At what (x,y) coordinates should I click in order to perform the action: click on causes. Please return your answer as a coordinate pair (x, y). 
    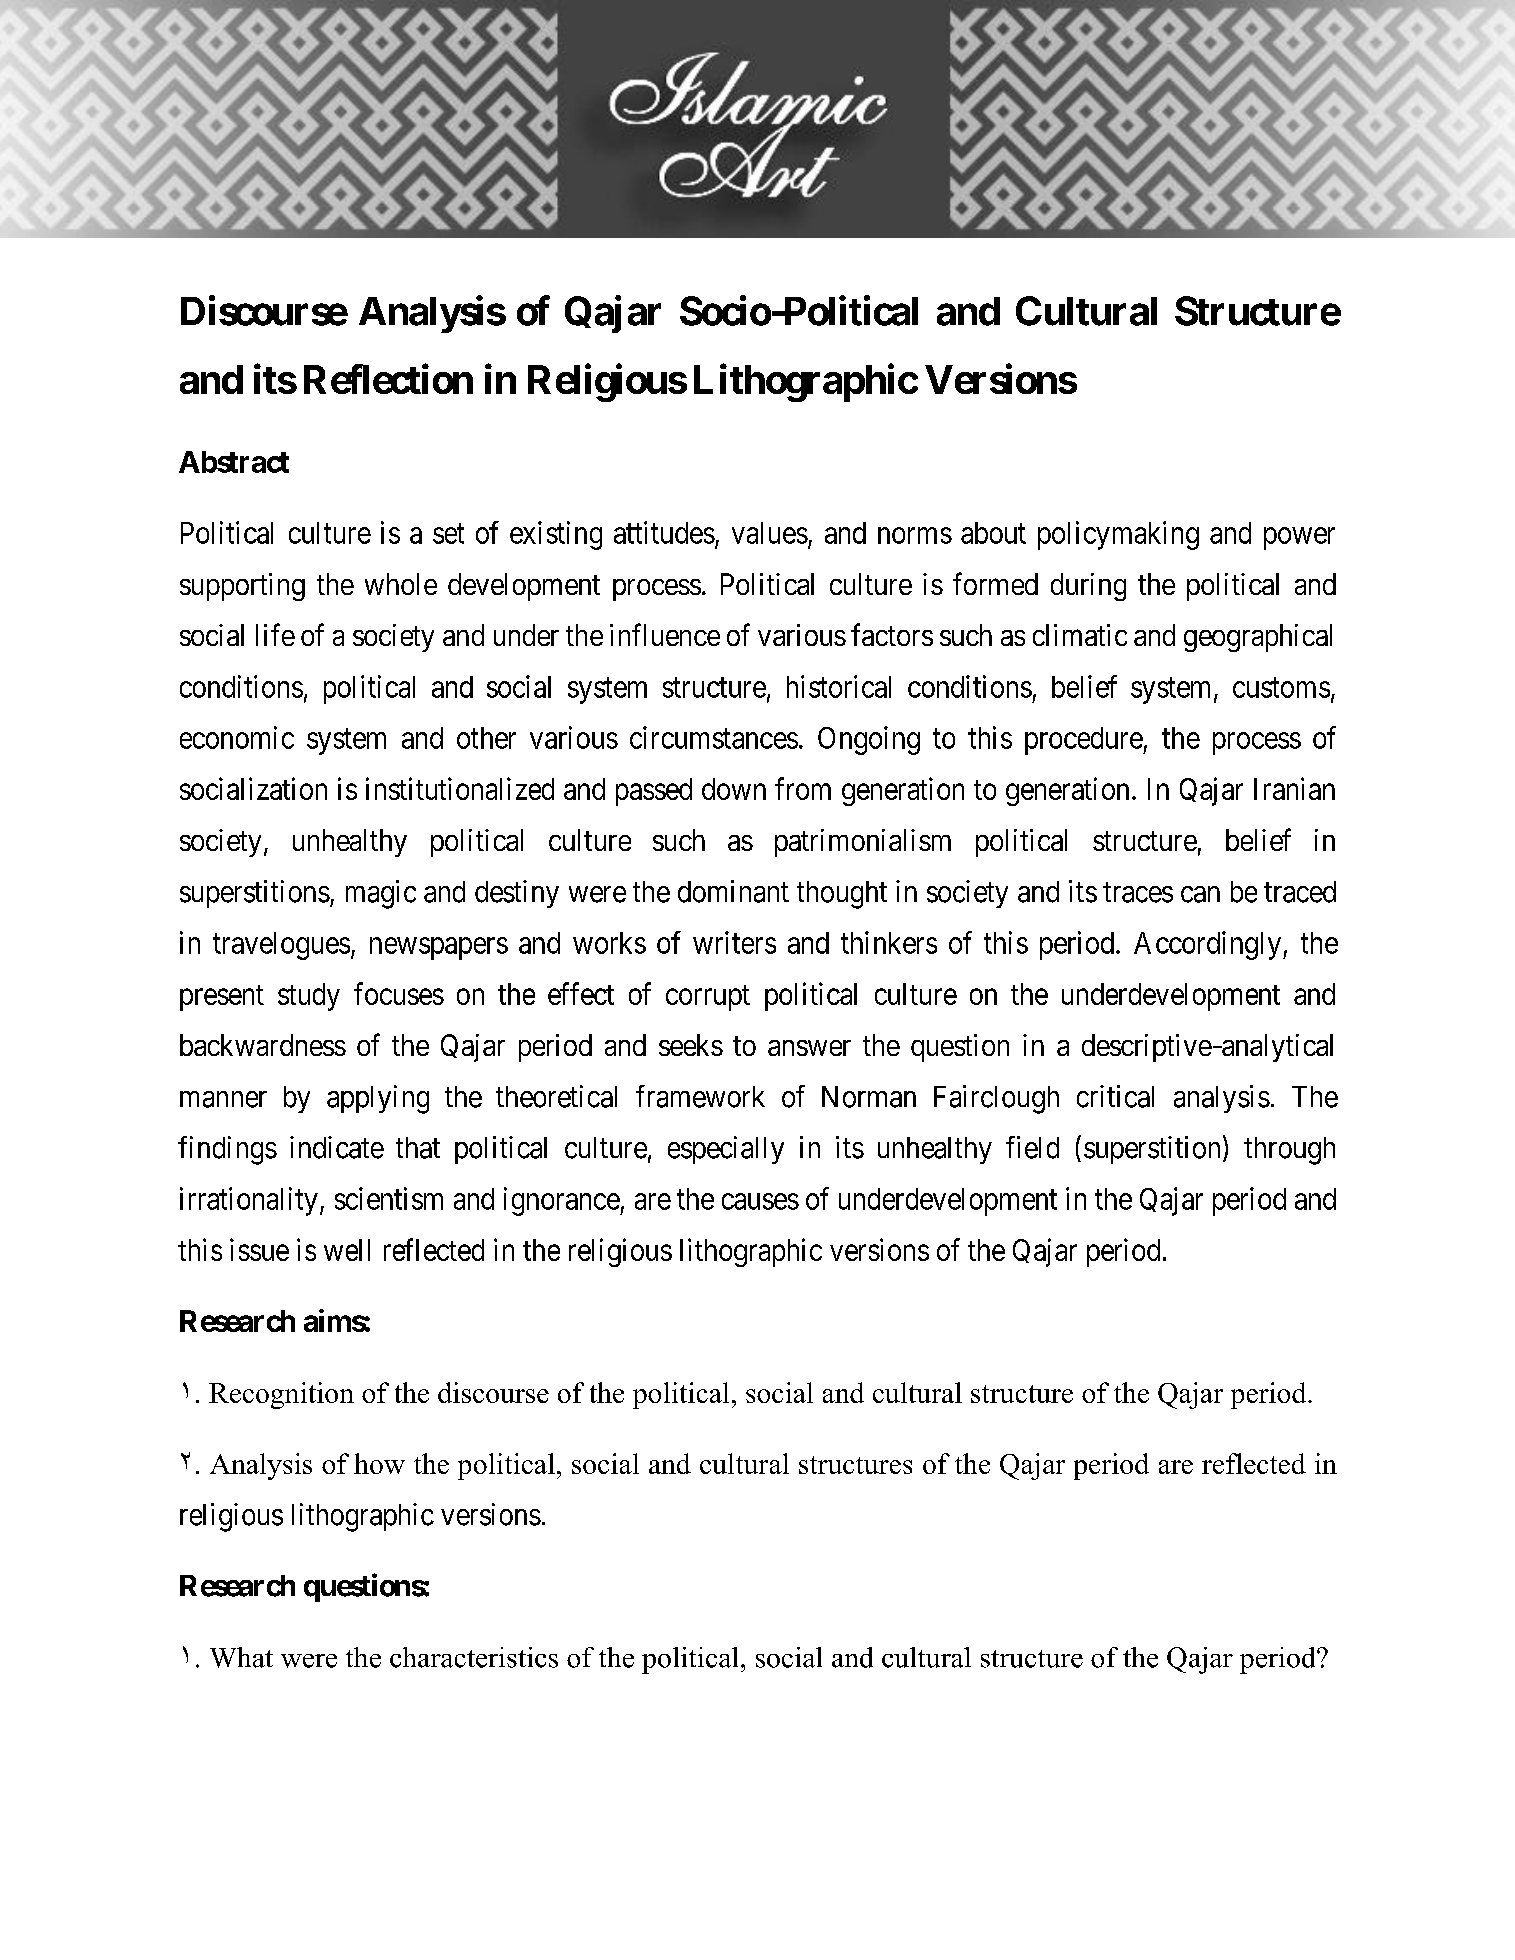
    Looking at the image, I should click on (760, 1201).
